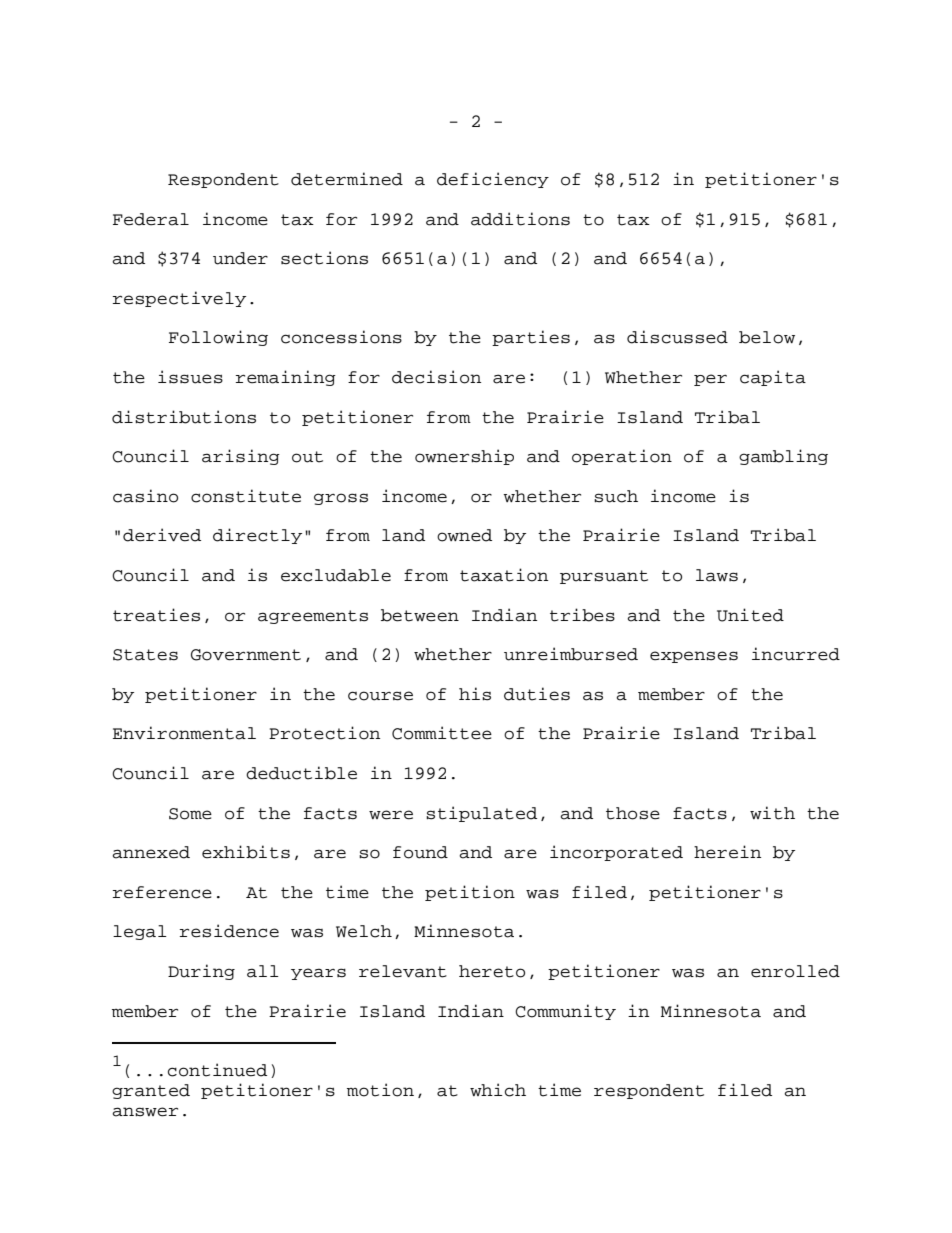  Describe the element at coordinates (217, 1070) in the image. I see `continued` at that location.
